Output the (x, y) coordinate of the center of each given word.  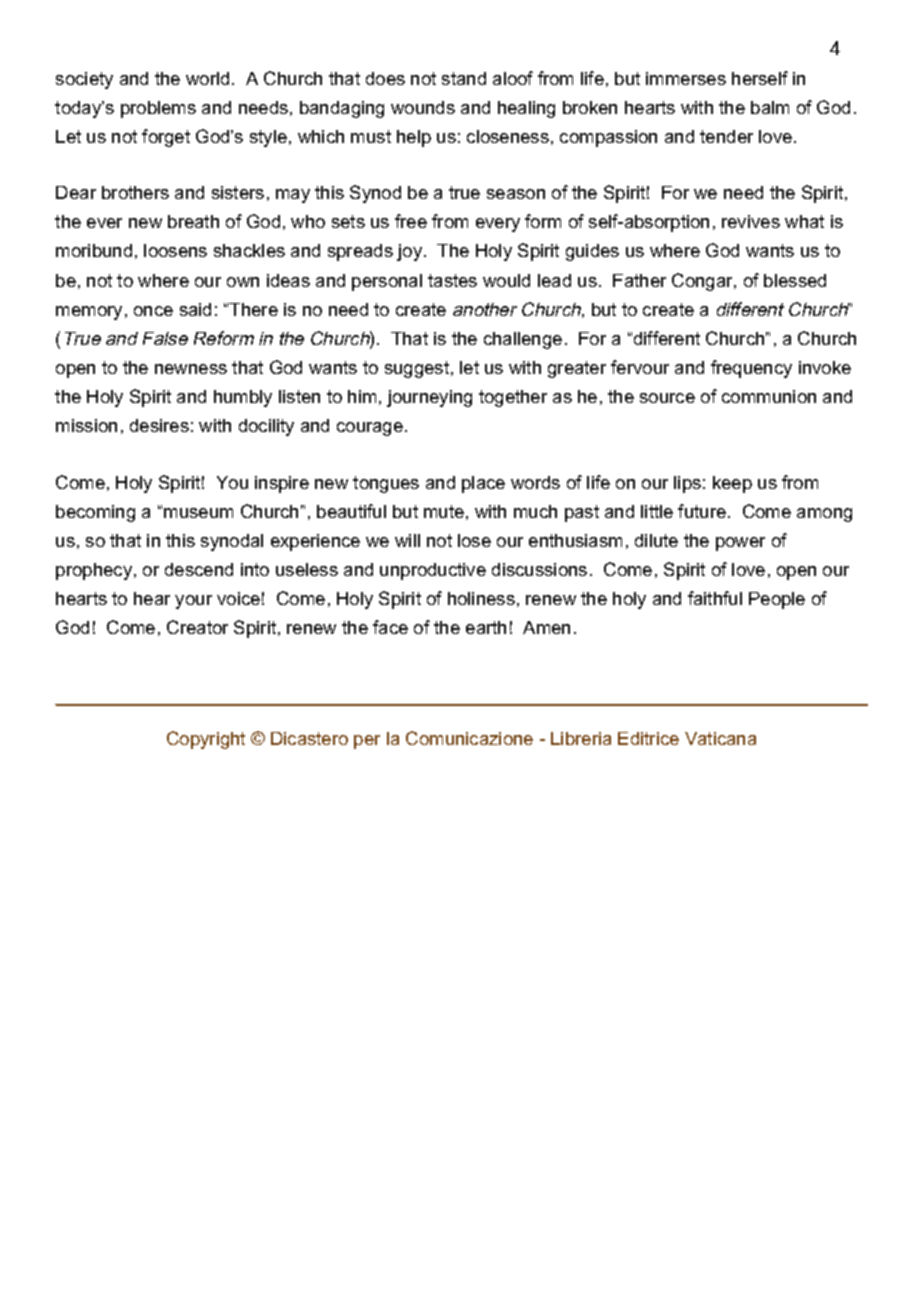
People (777, 600)
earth (486, 627)
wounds (423, 107)
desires (159, 425)
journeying (429, 398)
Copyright (206, 740)
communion (769, 396)
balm (770, 107)
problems (158, 109)
